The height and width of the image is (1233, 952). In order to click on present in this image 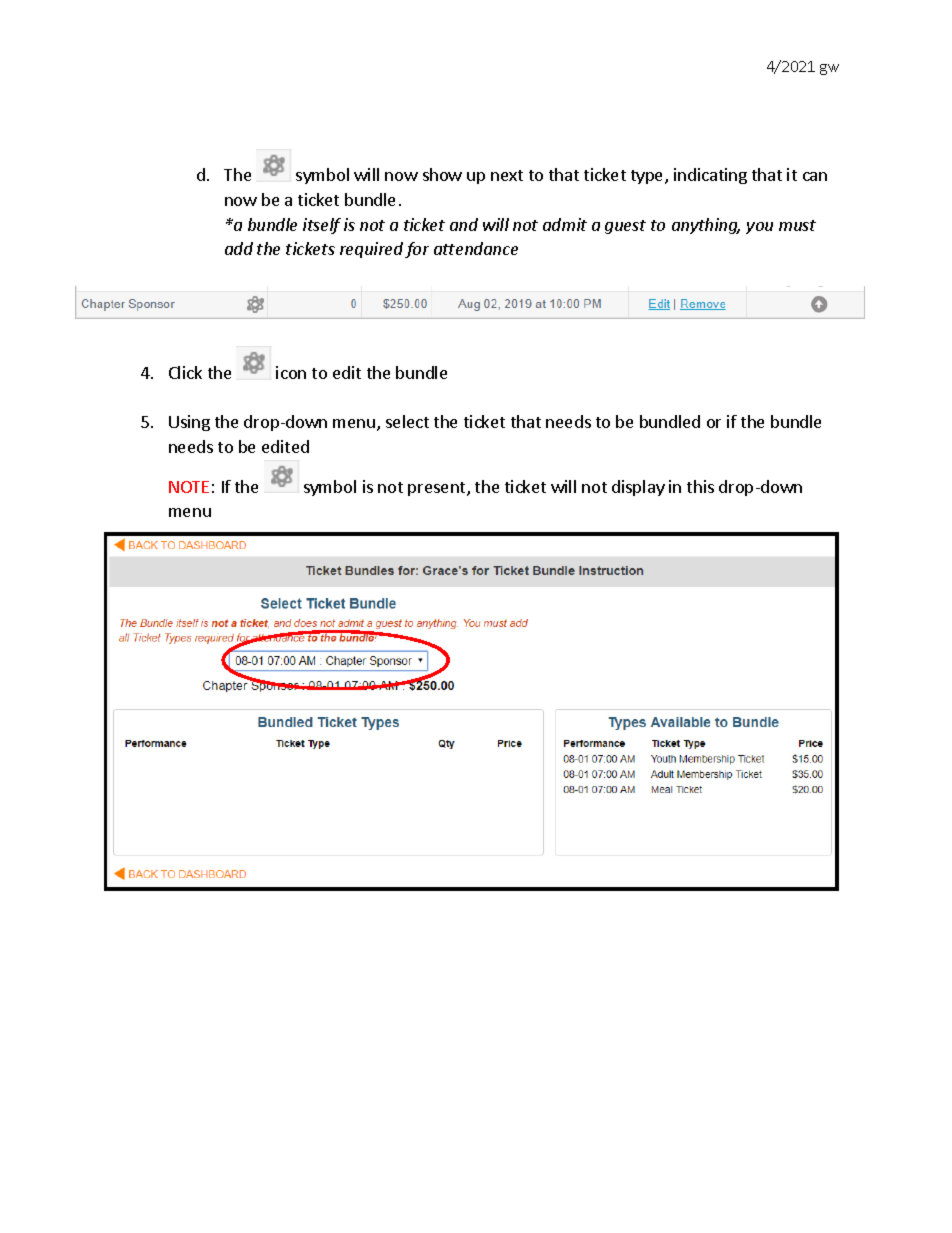, I will do `click(438, 489)`.
